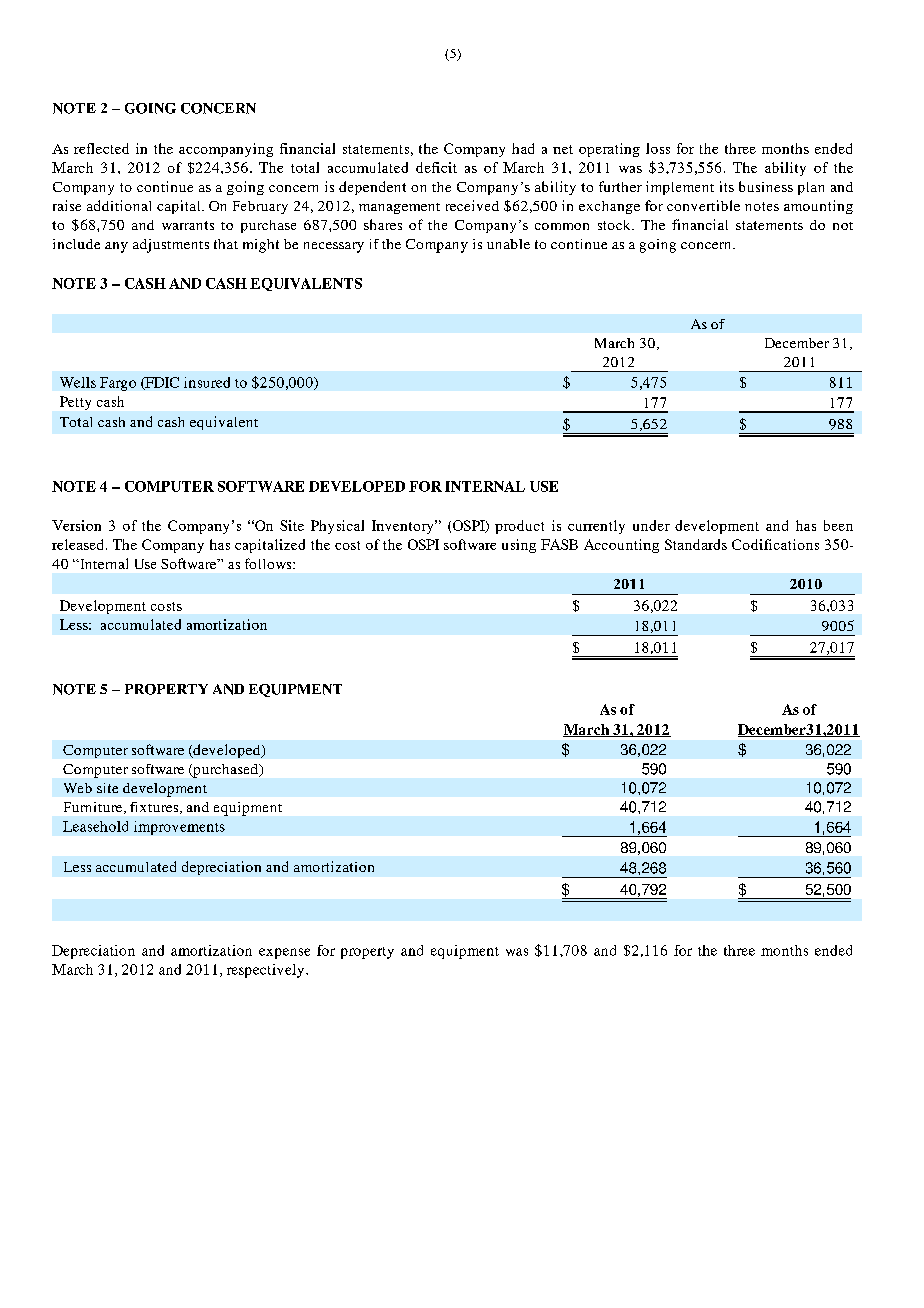 This page has height=1308, width=924. I want to click on its, so click(727, 186).
